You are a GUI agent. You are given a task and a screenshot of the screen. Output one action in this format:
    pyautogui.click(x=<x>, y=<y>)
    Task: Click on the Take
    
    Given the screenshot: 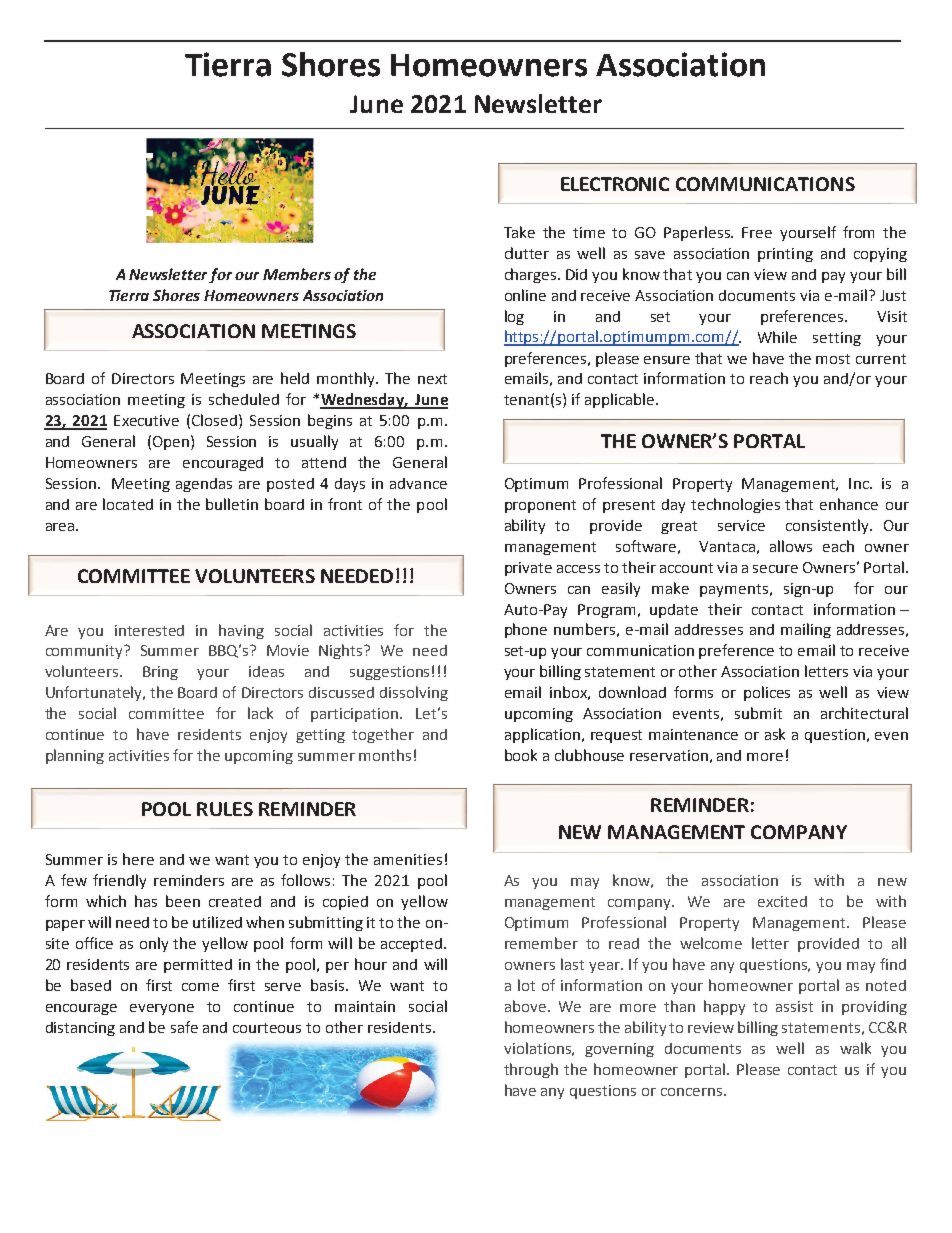 What is the action you would take?
    pyautogui.click(x=519, y=232)
